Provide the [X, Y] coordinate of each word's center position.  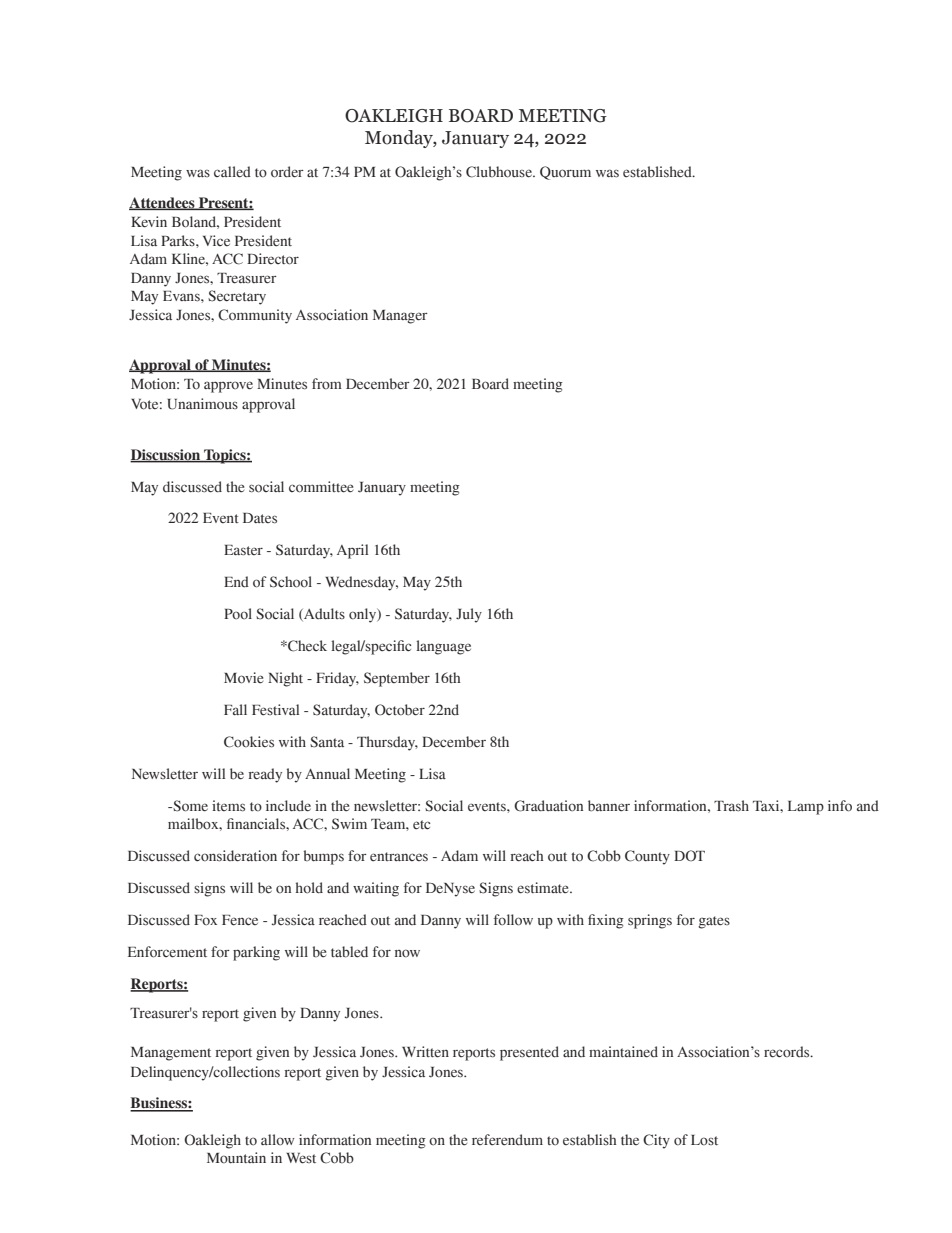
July [469, 615]
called [232, 172]
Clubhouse [500, 172]
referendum [507, 1140]
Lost [704, 1140]
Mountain [236, 1158]
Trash [731, 806]
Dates [260, 518]
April [352, 551]
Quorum [565, 173]
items [228, 806]
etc [421, 824]
